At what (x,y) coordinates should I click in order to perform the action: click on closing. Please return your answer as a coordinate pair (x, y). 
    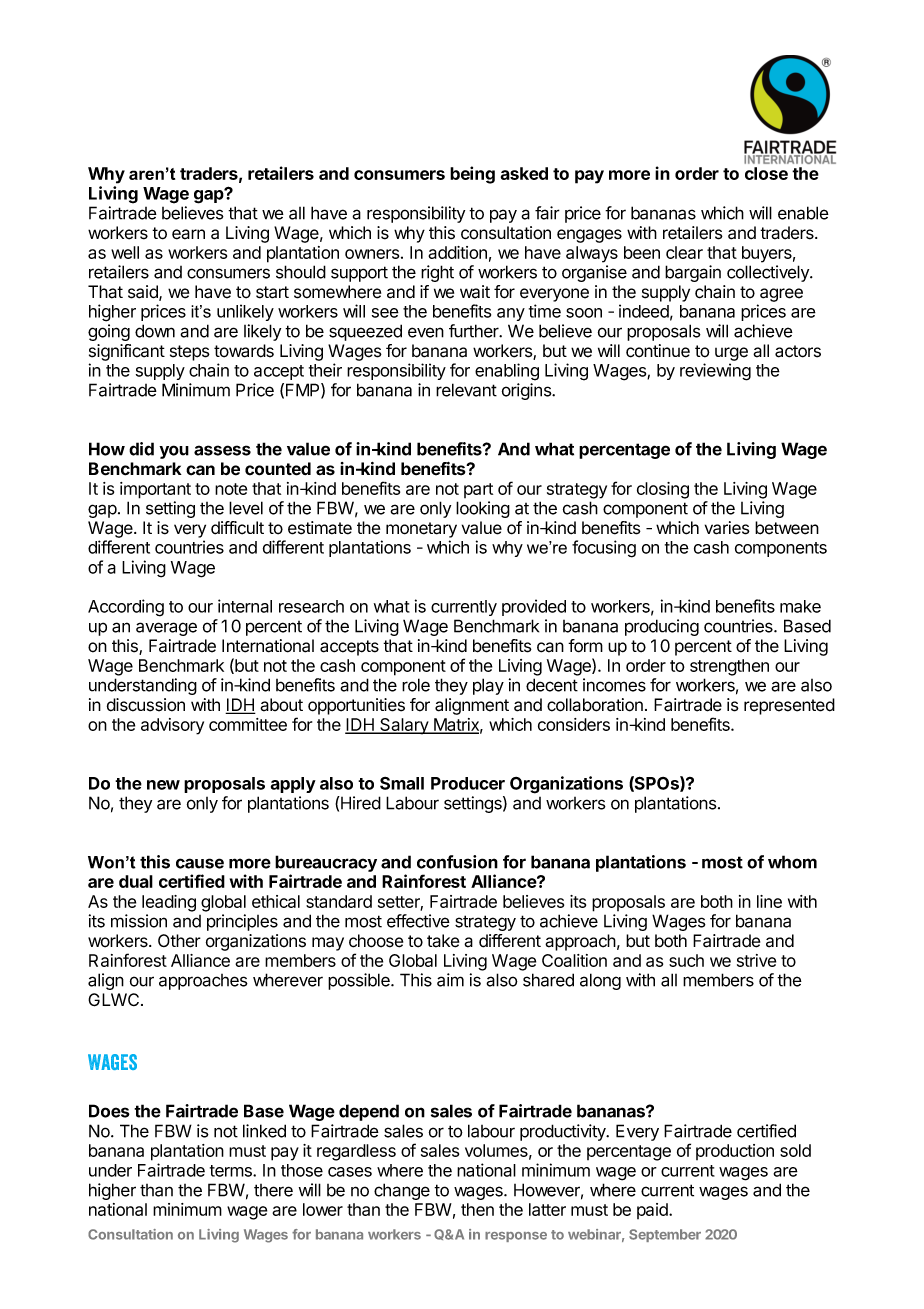
    Looking at the image, I should click on (663, 490).
